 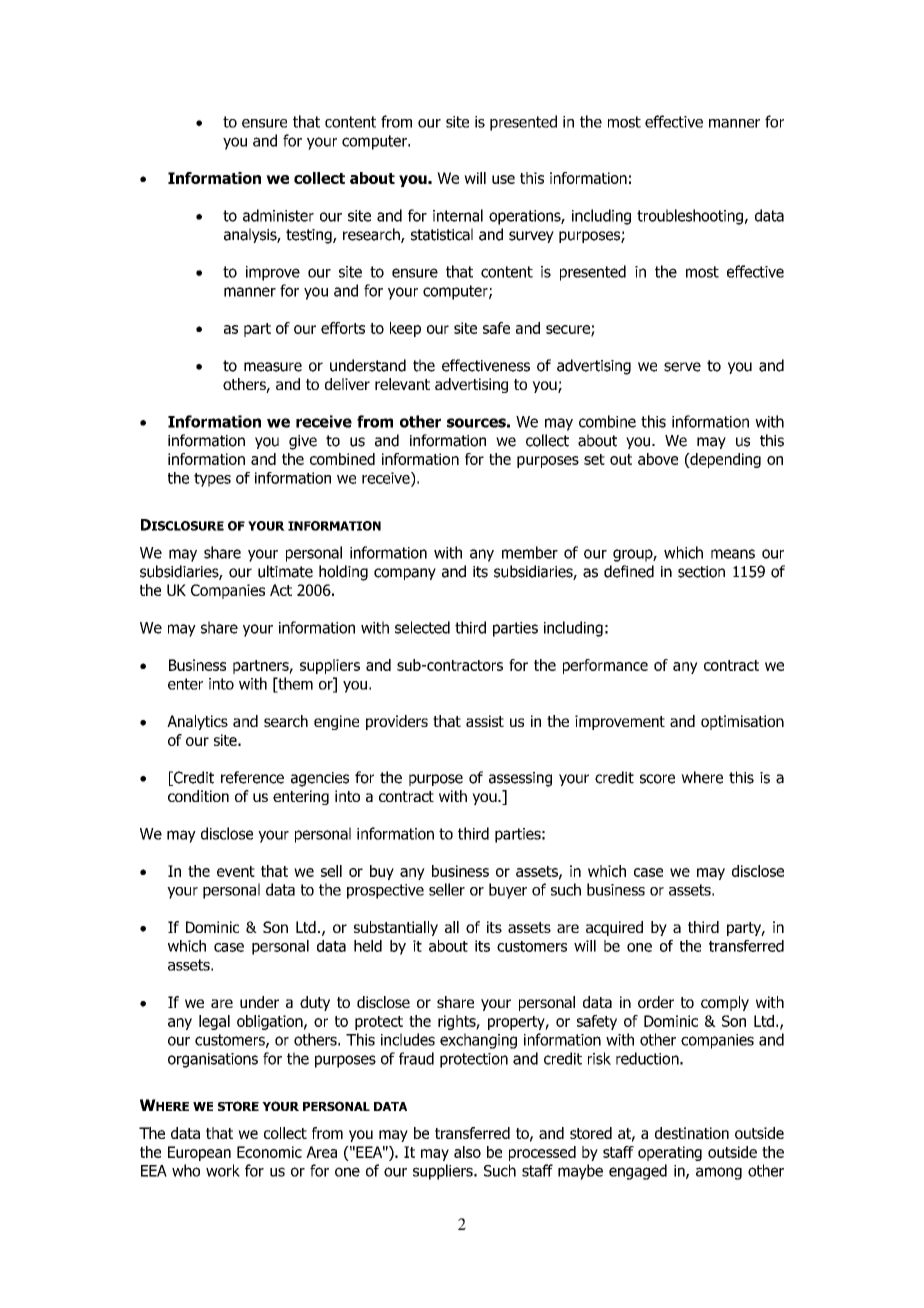 I want to click on operating, so click(x=670, y=1153).
